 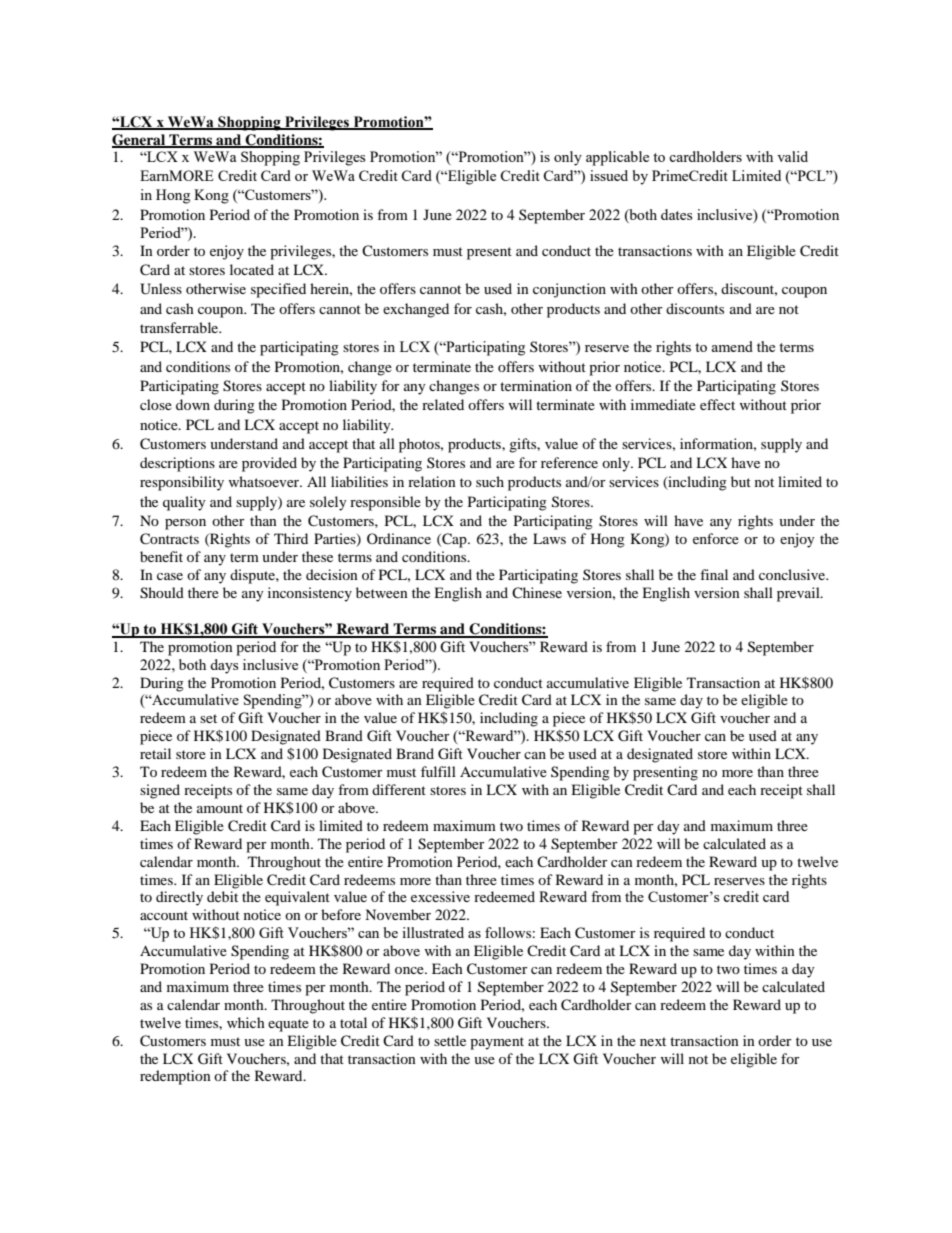 What do you see at coordinates (440, 896) in the page?
I see `excessive` at bounding box center [440, 896].
